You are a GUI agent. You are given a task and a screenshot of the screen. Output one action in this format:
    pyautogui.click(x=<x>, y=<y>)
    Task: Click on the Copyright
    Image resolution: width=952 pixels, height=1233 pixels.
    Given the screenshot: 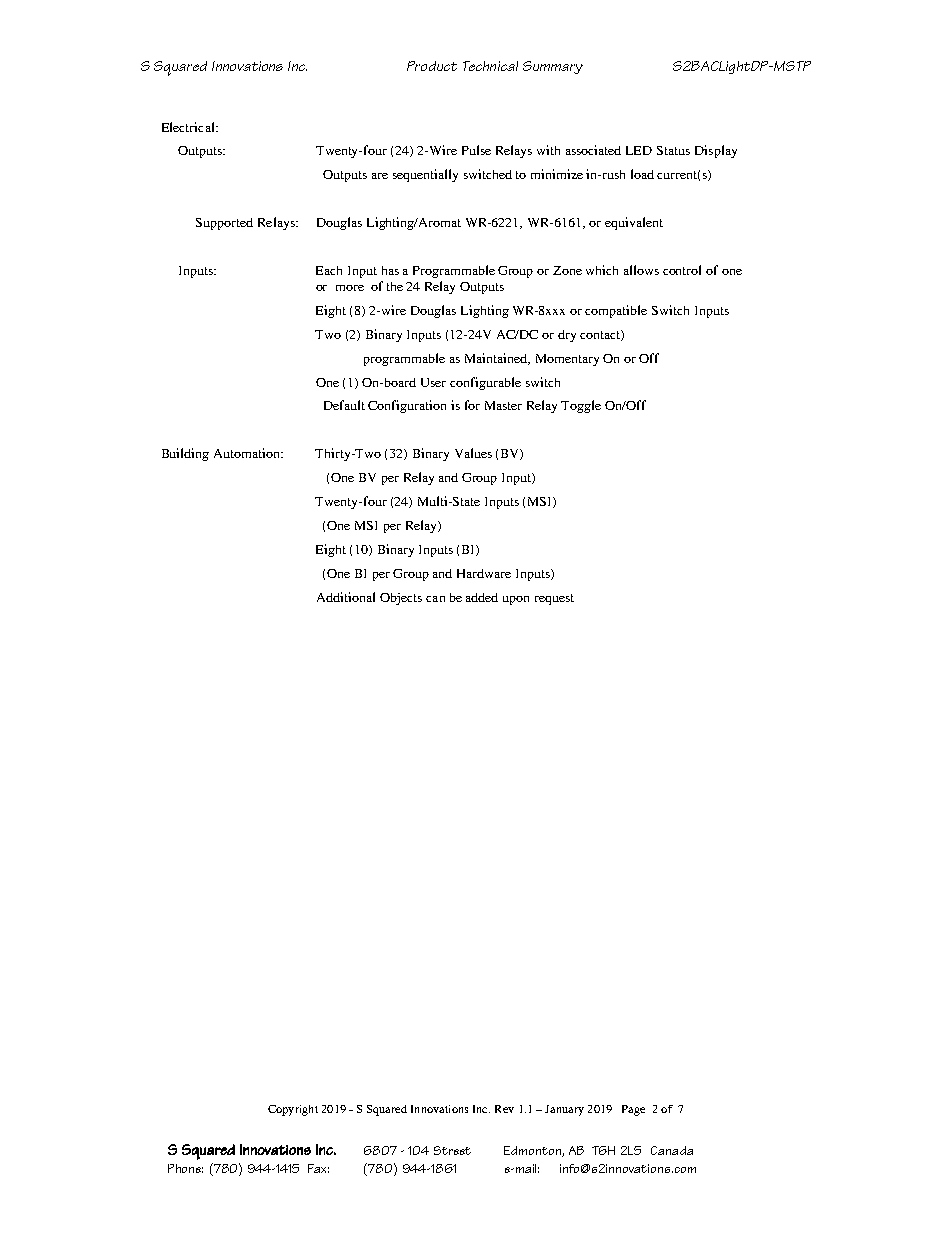 What is the action you would take?
    pyautogui.click(x=293, y=1110)
